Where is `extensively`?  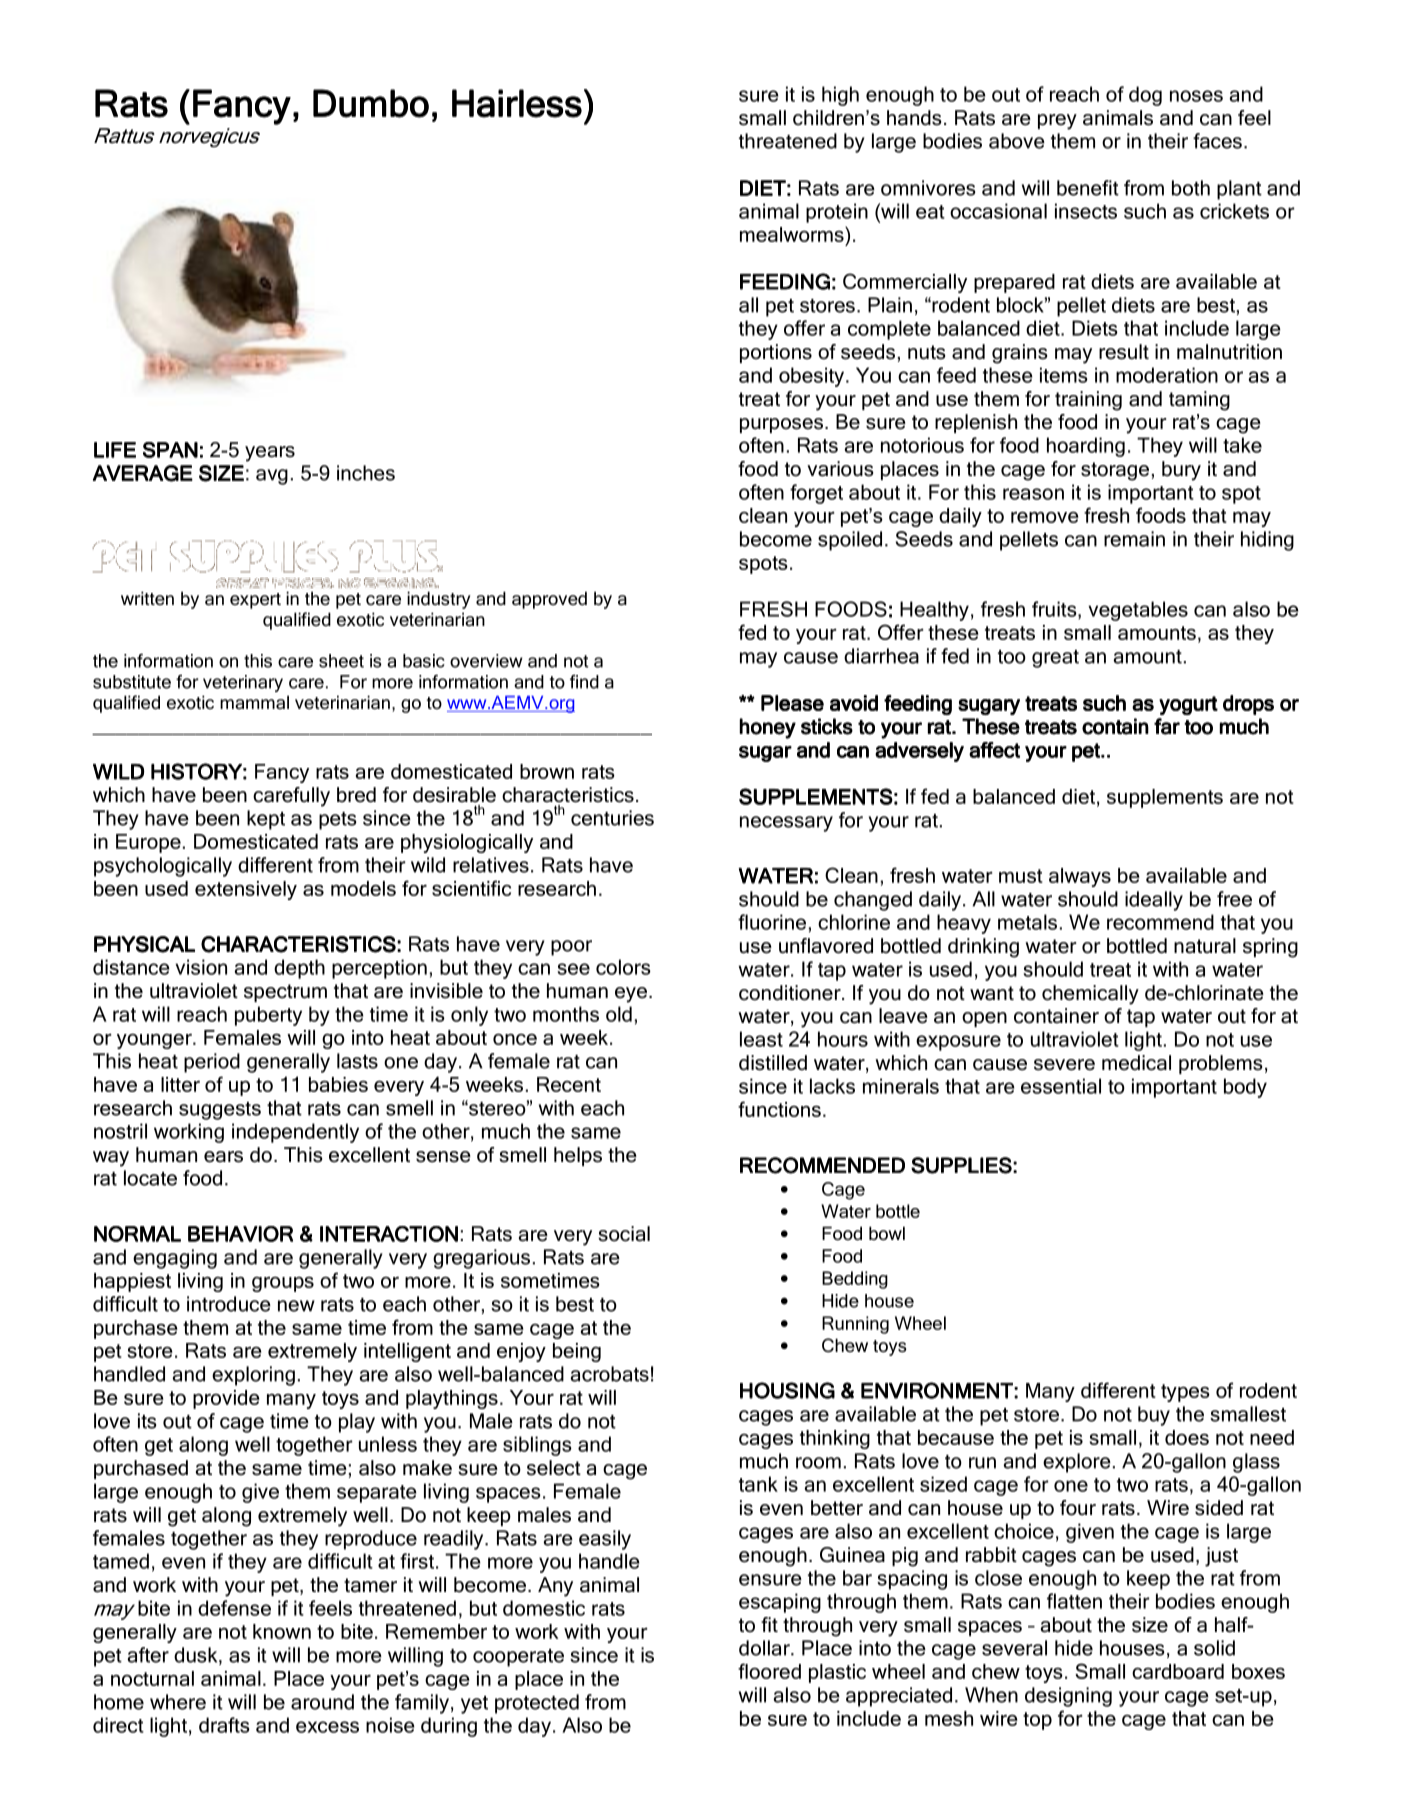 extensively is located at coordinates (246, 890).
